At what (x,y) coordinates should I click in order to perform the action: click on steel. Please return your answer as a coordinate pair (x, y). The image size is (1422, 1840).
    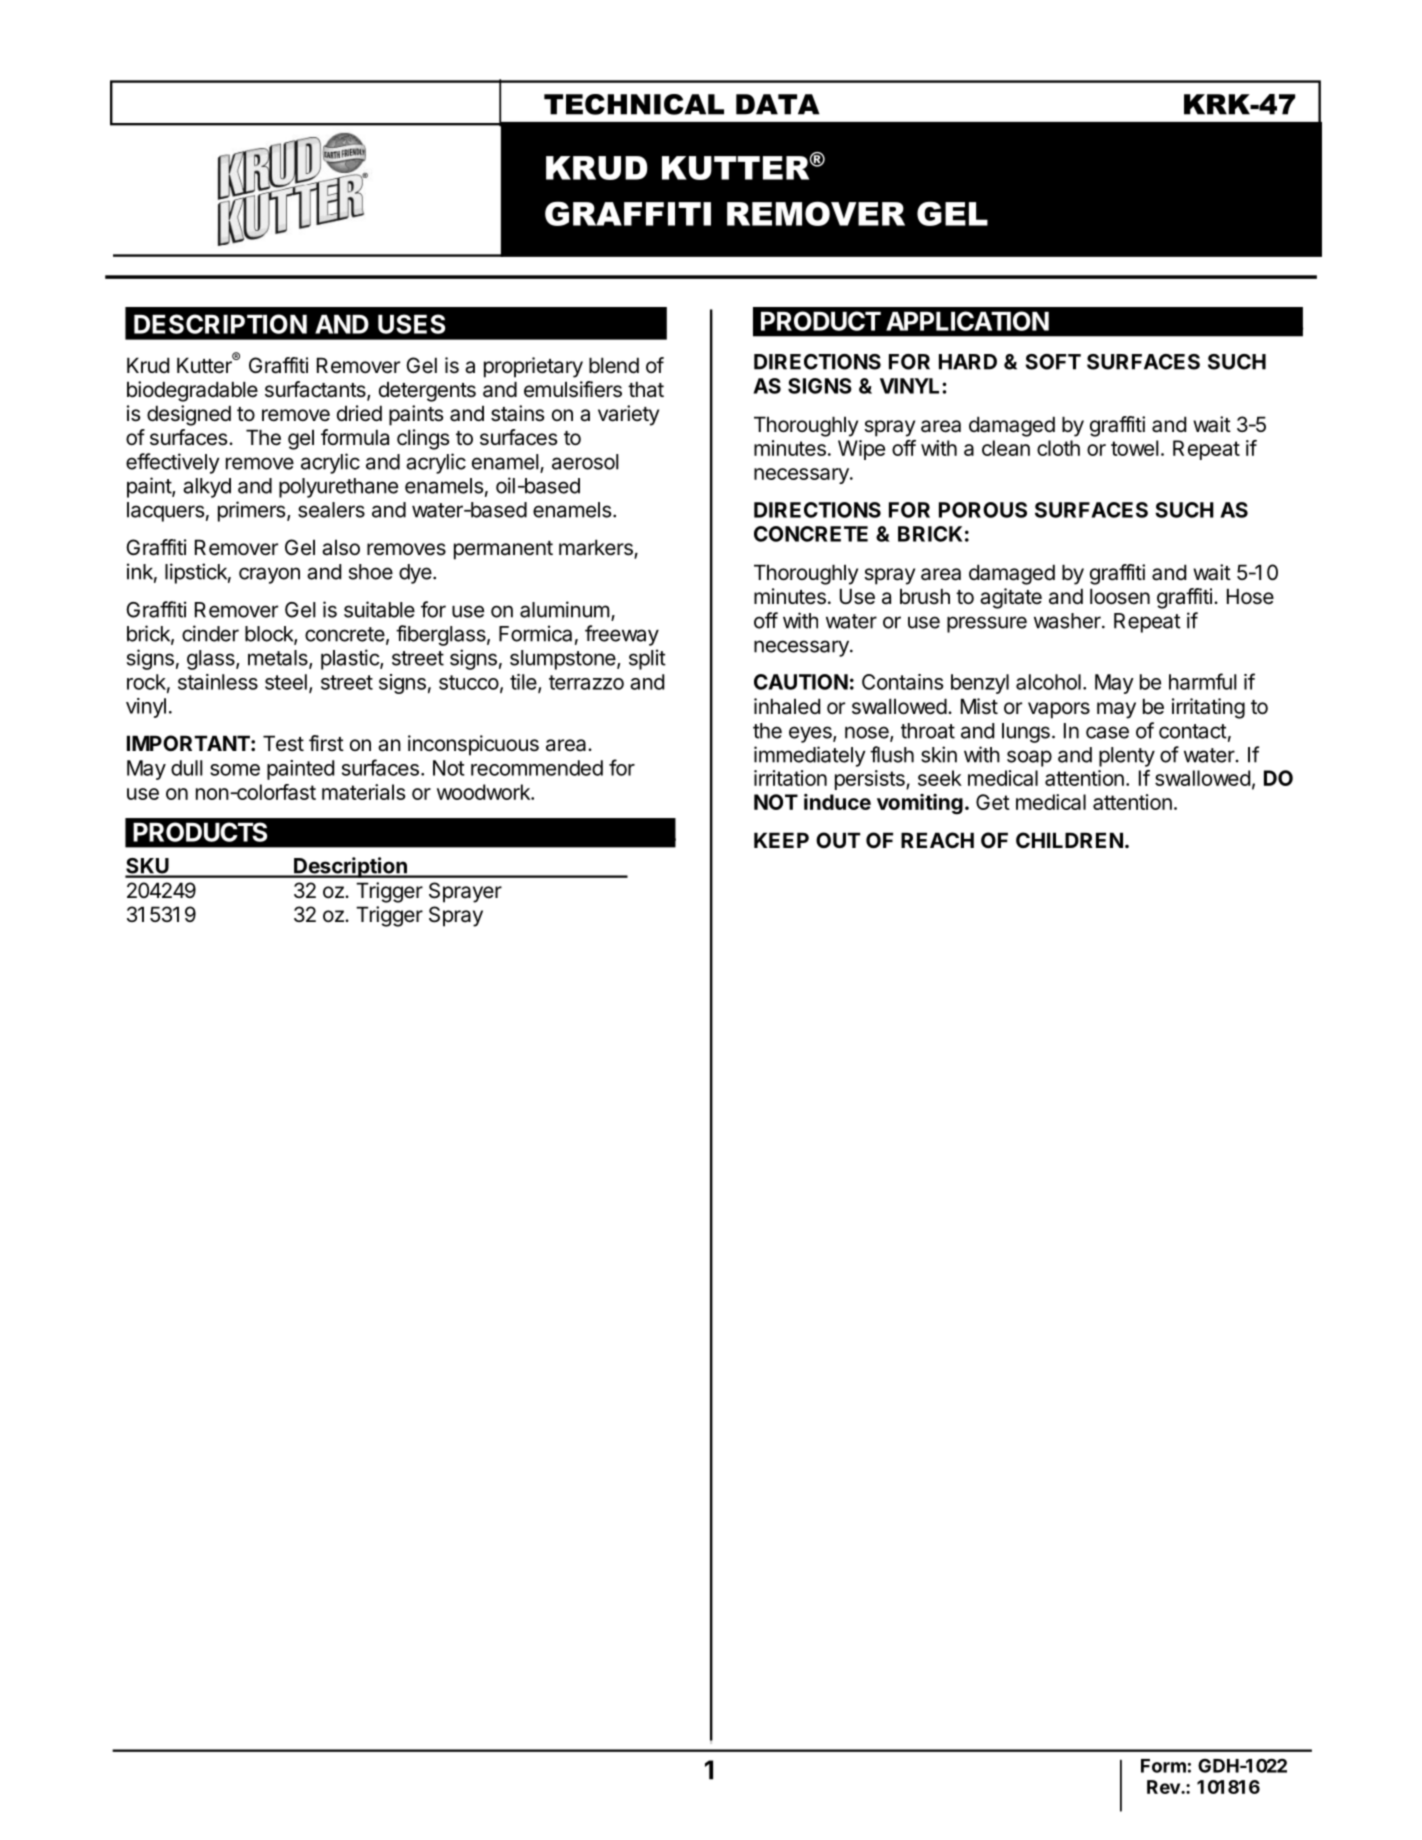
    Looking at the image, I should click on (286, 682).
